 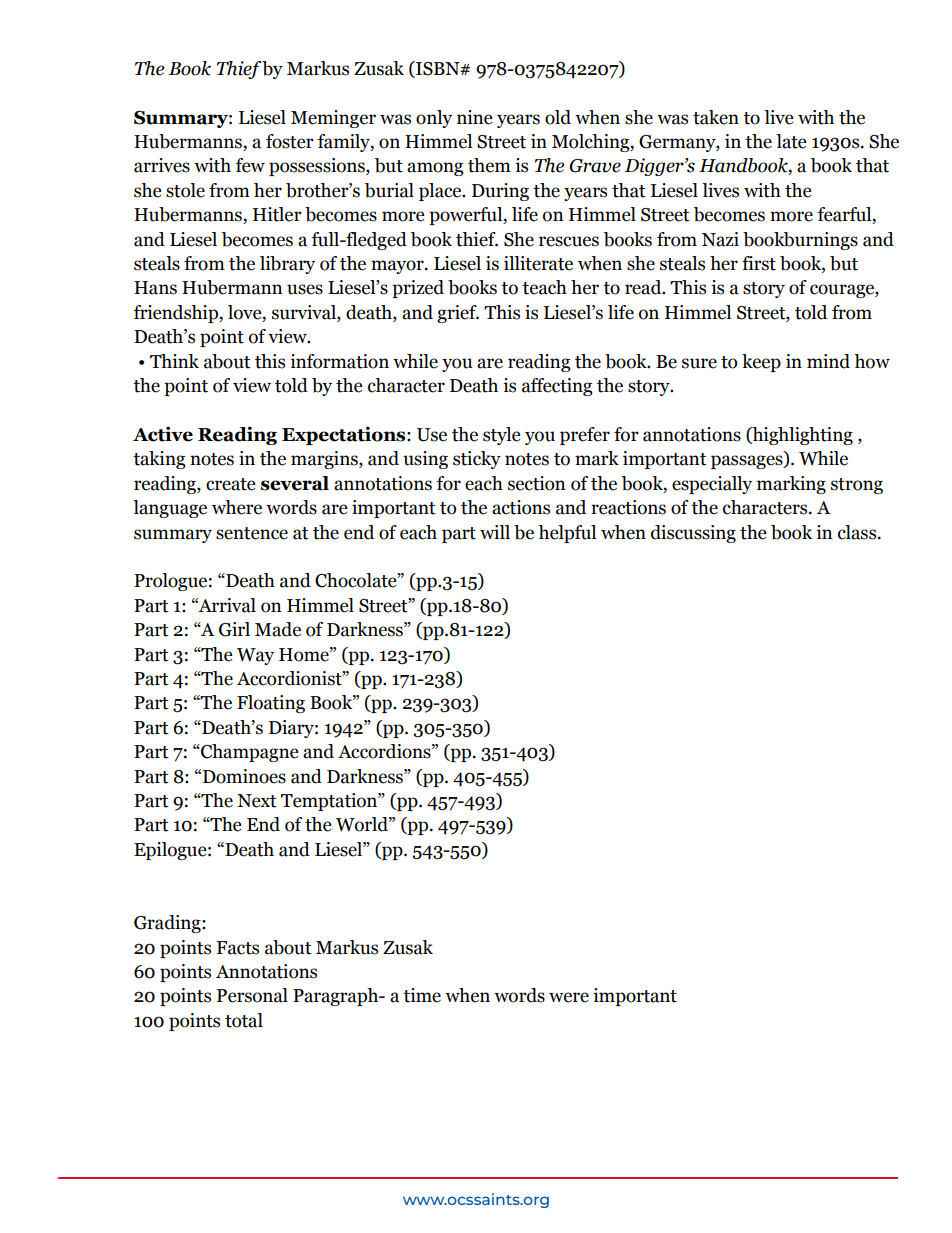 What do you see at coordinates (716, 117) in the document?
I see `taken` at bounding box center [716, 117].
